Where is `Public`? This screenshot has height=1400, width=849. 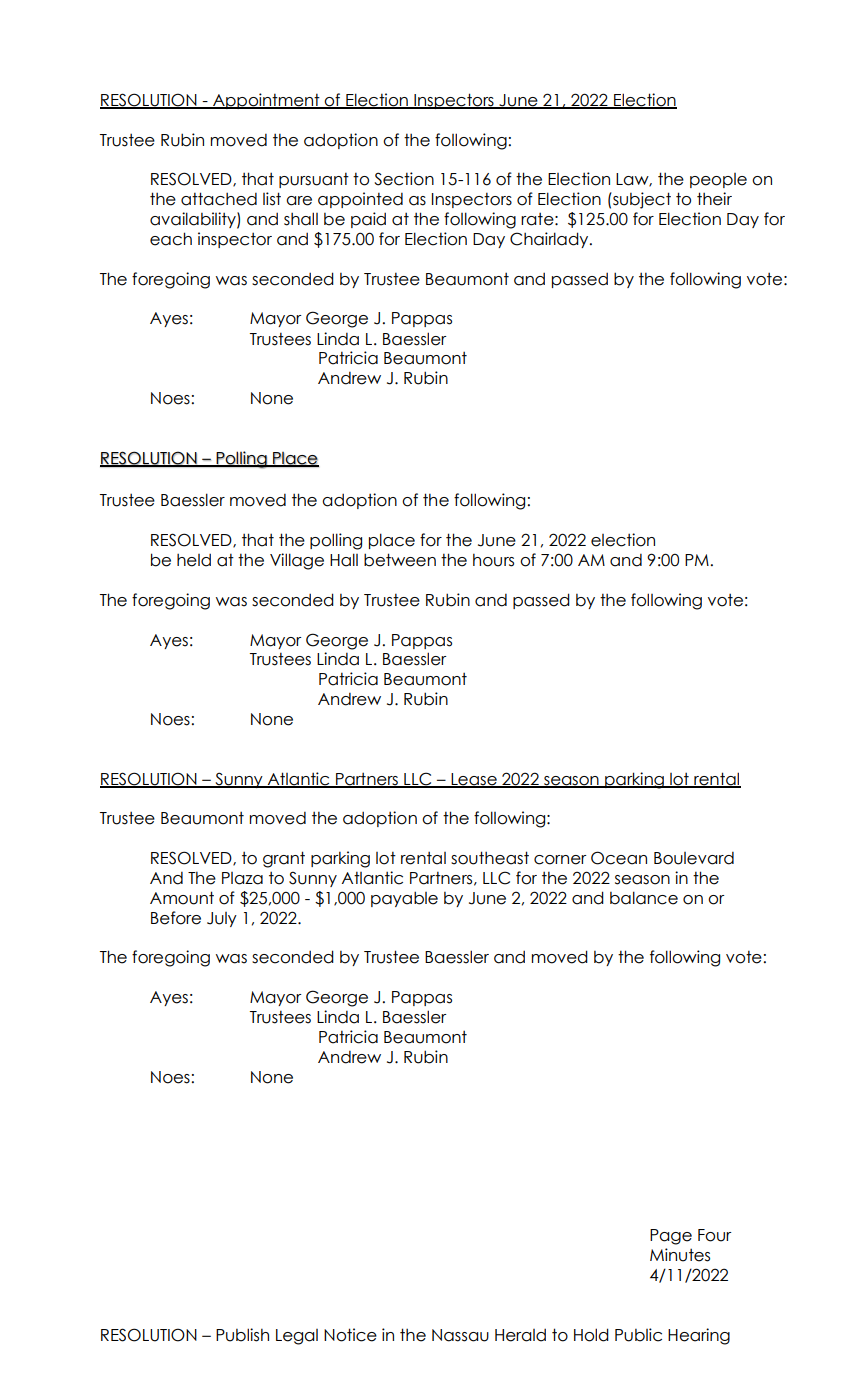 Public is located at coordinates (638, 1335).
